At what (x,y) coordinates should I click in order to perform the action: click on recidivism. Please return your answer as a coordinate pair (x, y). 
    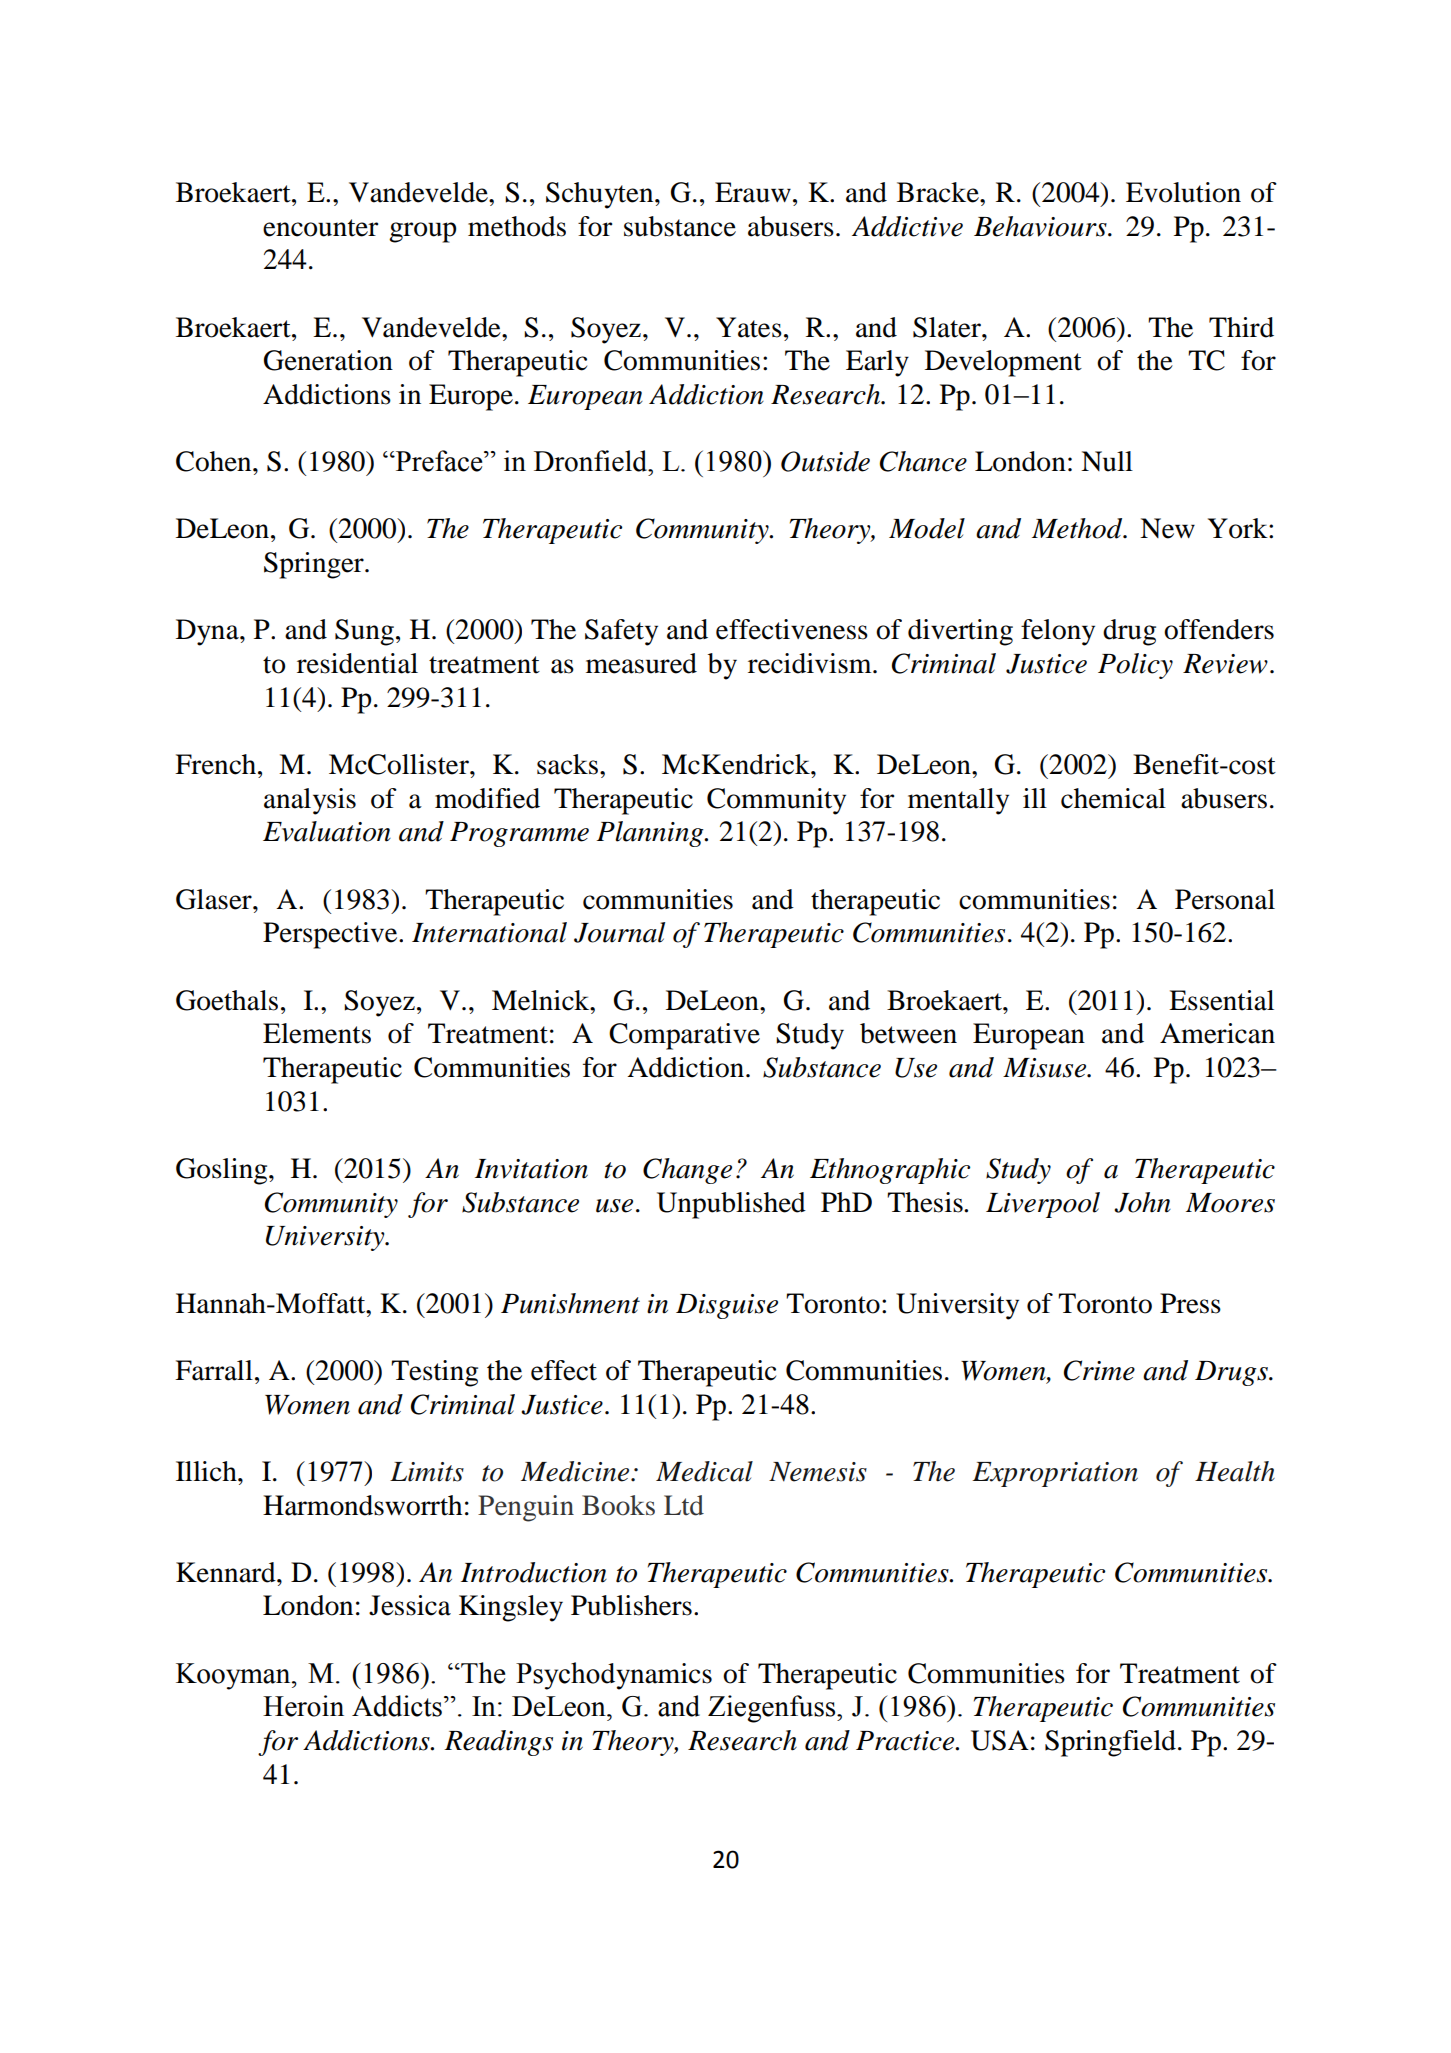
    Looking at the image, I should click on (811, 663).
